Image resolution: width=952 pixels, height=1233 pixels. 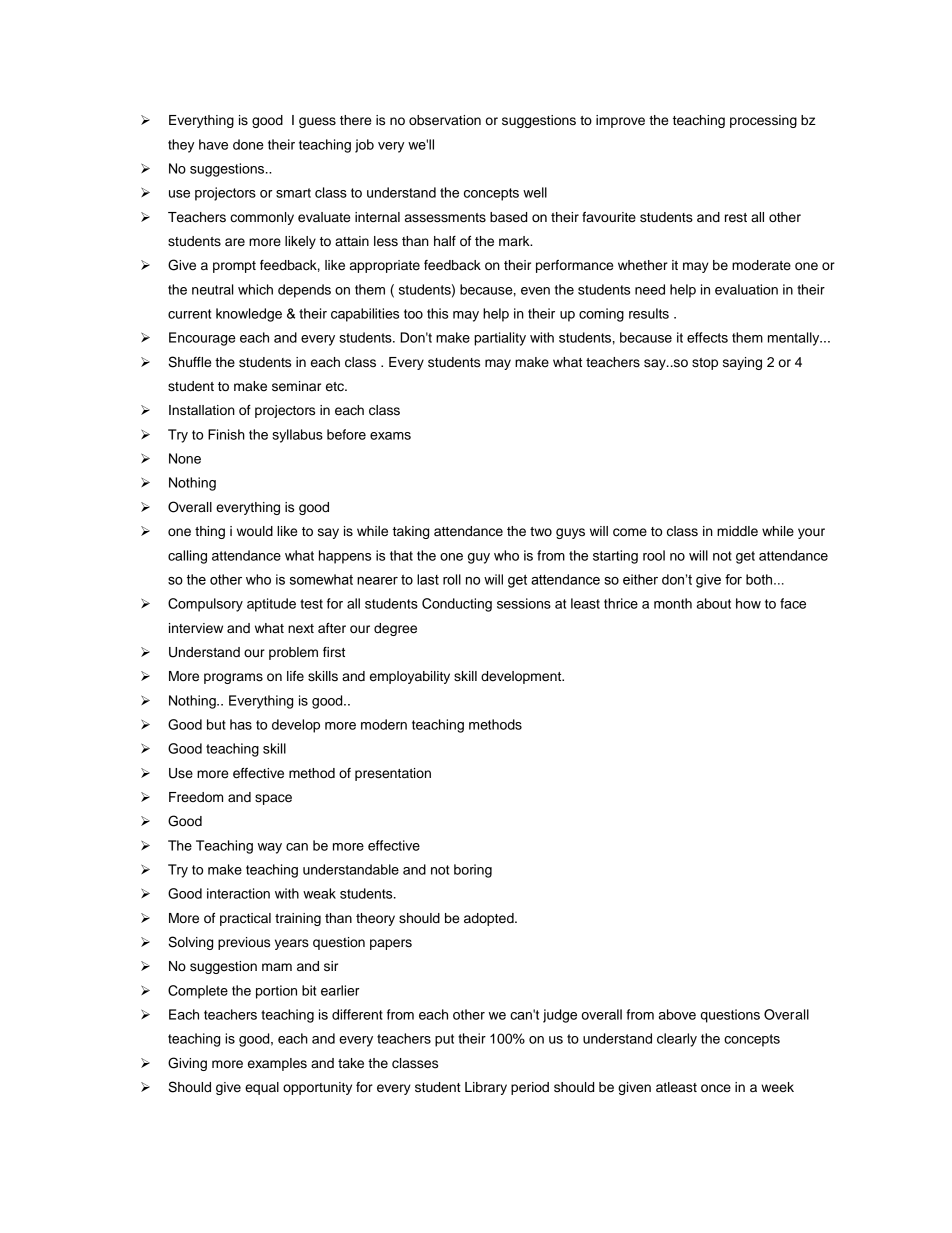 What do you see at coordinates (763, 121) in the image?
I see `processing` at bounding box center [763, 121].
